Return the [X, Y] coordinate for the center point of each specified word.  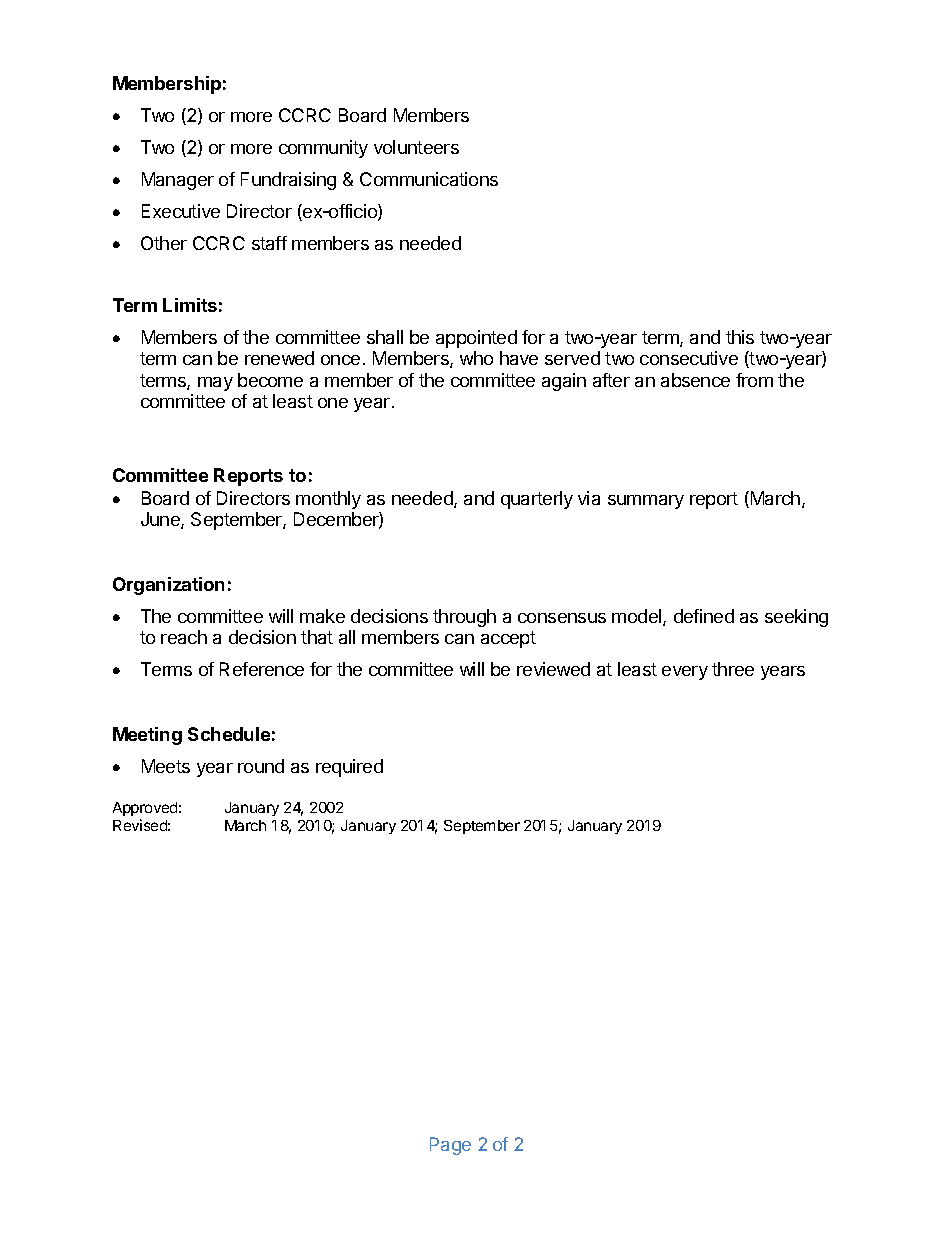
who [476, 358]
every [685, 673]
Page [450, 1146]
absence [695, 380]
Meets [166, 766]
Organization [168, 586]
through [464, 618]
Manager [178, 181]
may [215, 384]
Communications [429, 179]
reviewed [553, 669]
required [349, 768]
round [261, 766]
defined [704, 616]
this [740, 337]
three [733, 669]
